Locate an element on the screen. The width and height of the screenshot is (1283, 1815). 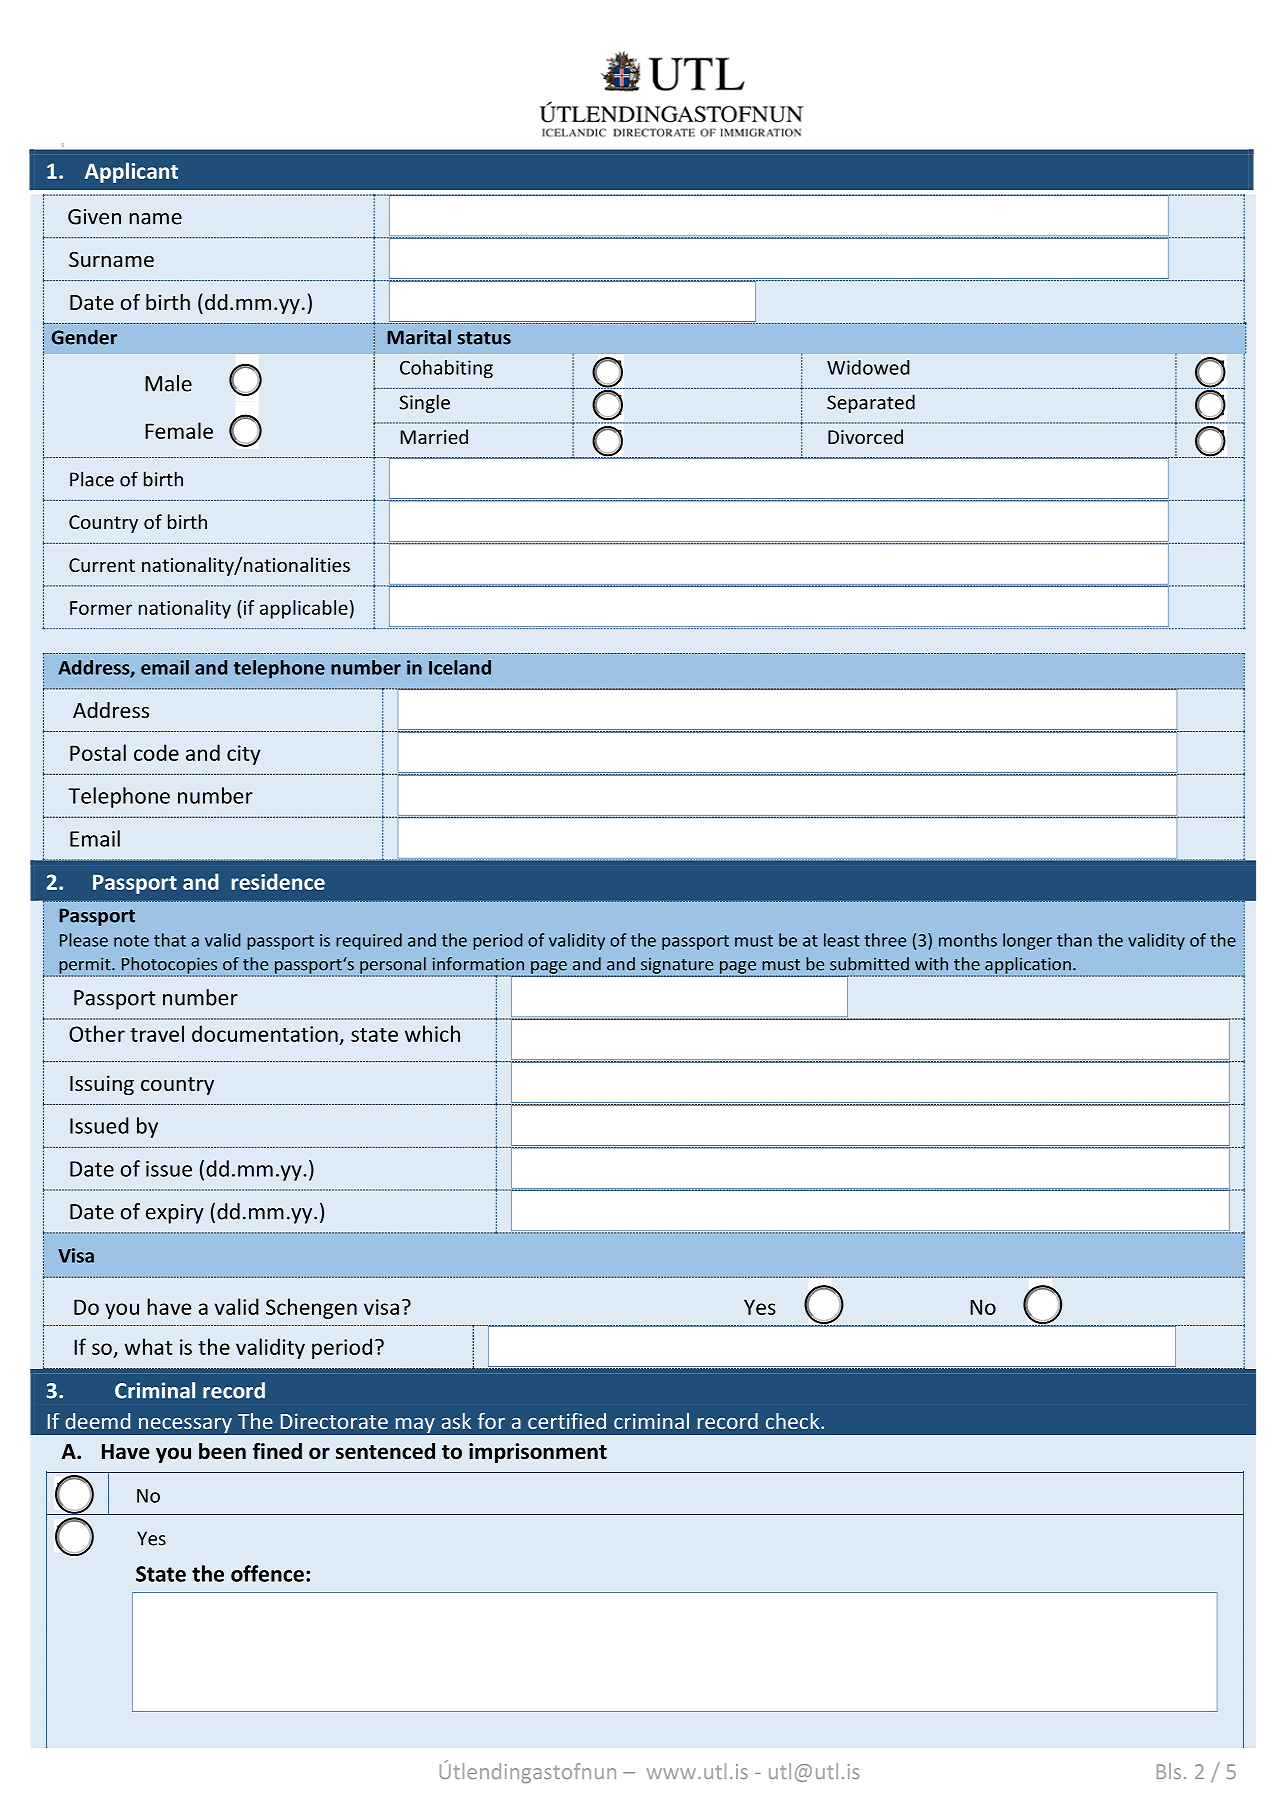
signature is located at coordinates (677, 967).
